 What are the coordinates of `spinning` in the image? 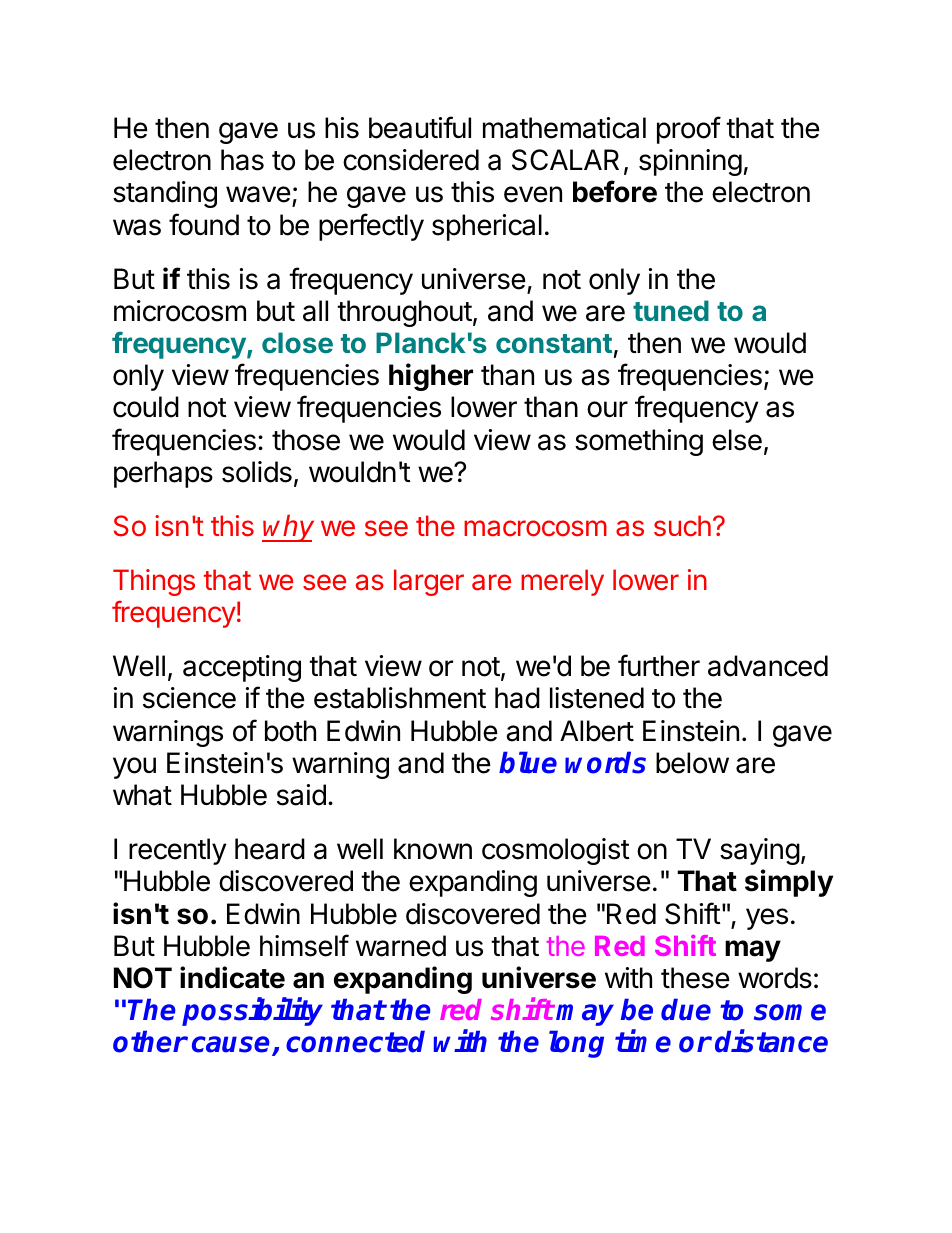 It's located at (690, 162).
